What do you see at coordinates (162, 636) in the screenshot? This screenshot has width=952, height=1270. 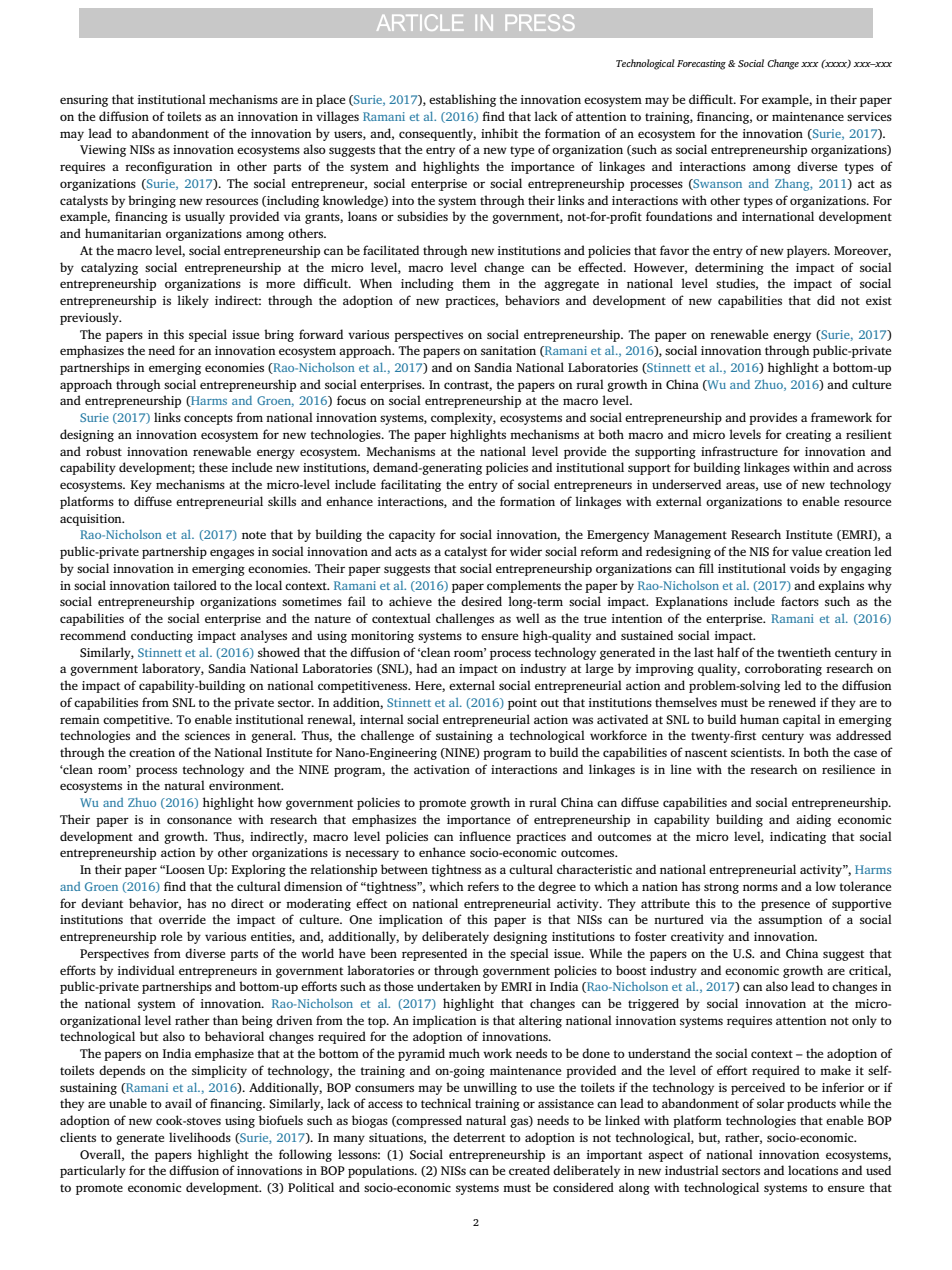 I see `conducting` at bounding box center [162, 636].
